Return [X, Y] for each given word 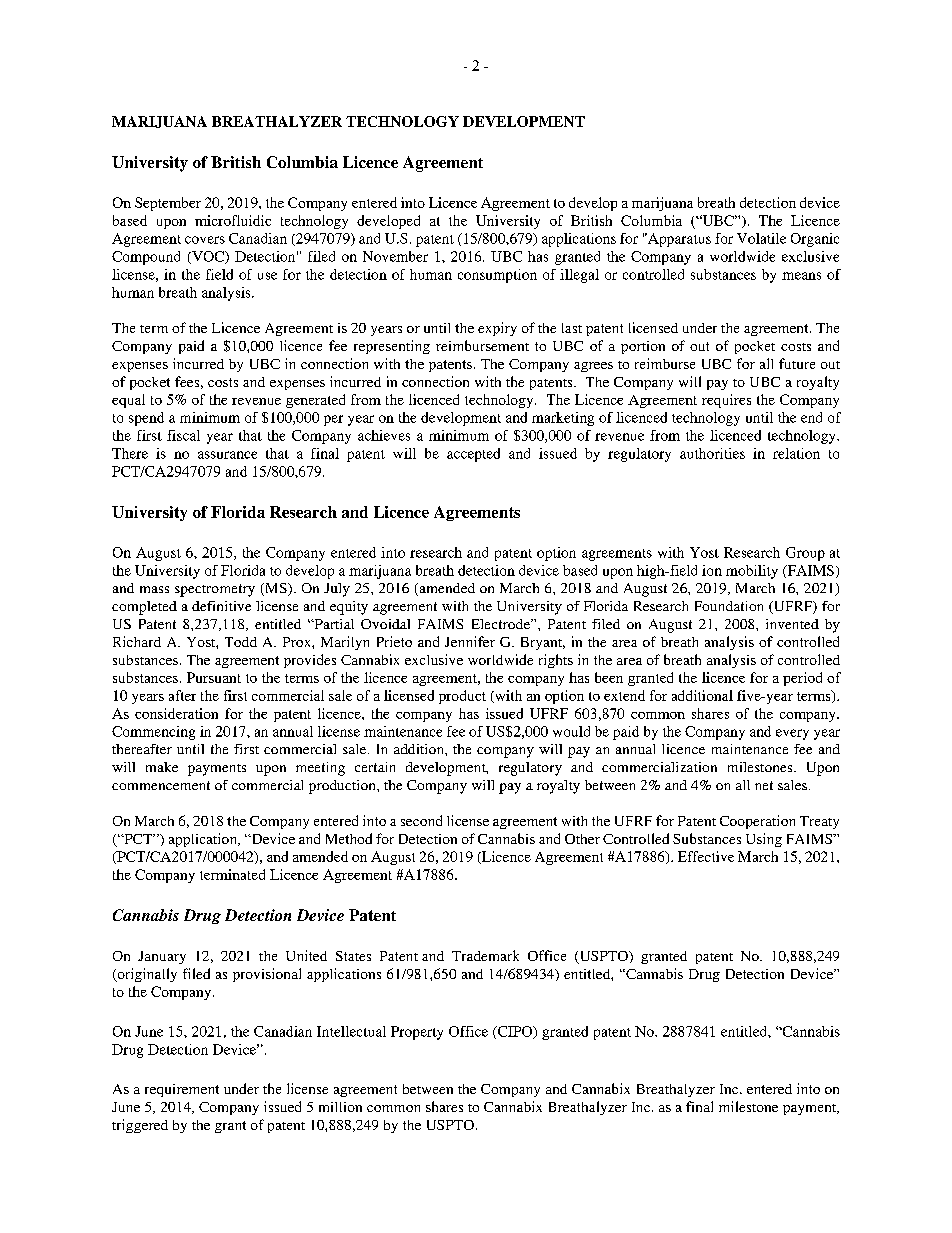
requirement [182, 1090]
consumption [497, 276]
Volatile [761, 238]
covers [205, 240]
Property [417, 1033]
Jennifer [470, 641]
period [802, 679]
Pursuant [214, 677]
